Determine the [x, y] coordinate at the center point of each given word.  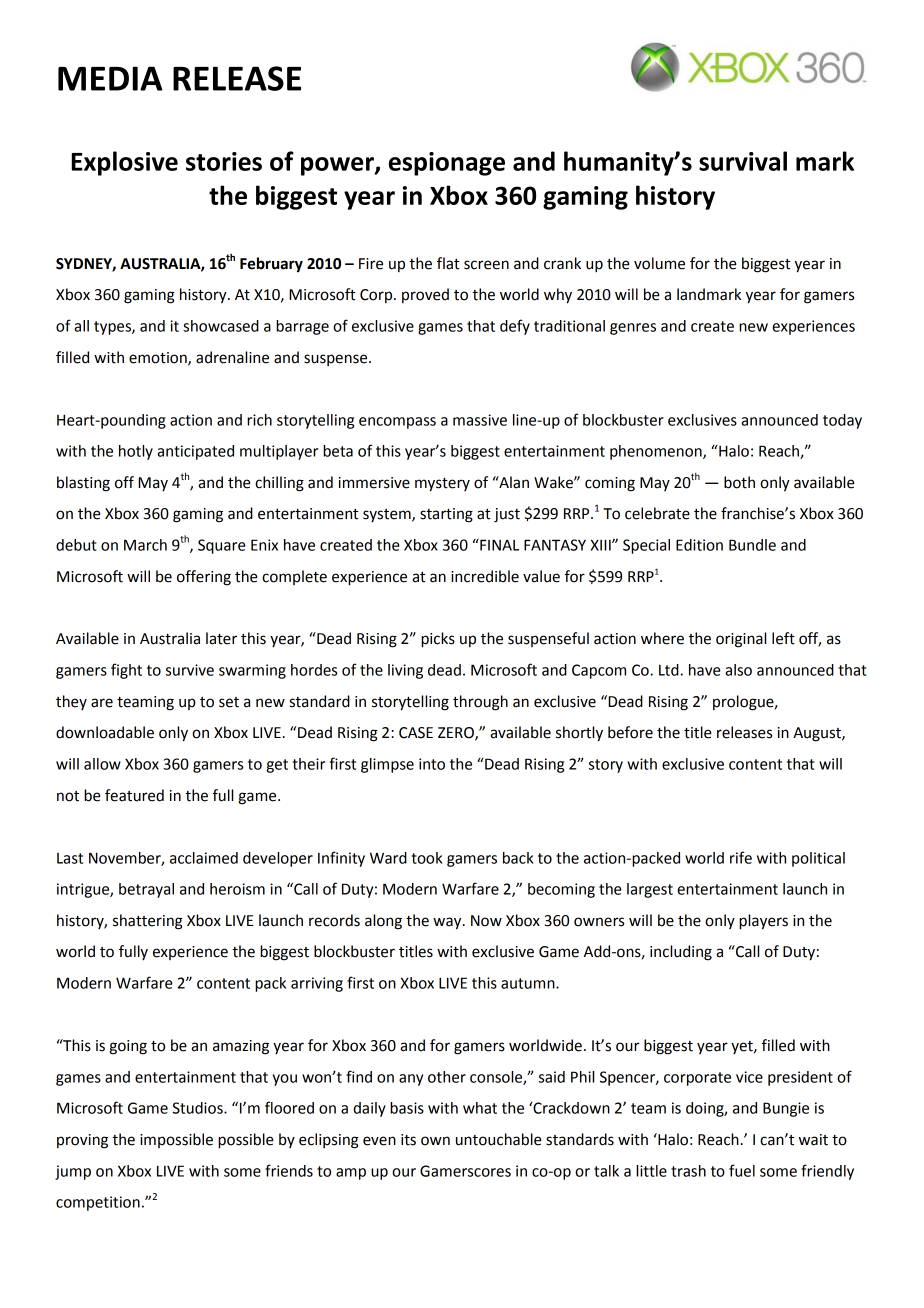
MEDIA [110, 78]
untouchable [499, 1139]
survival [743, 161]
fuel [742, 1170]
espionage [447, 164]
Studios [198, 1108]
